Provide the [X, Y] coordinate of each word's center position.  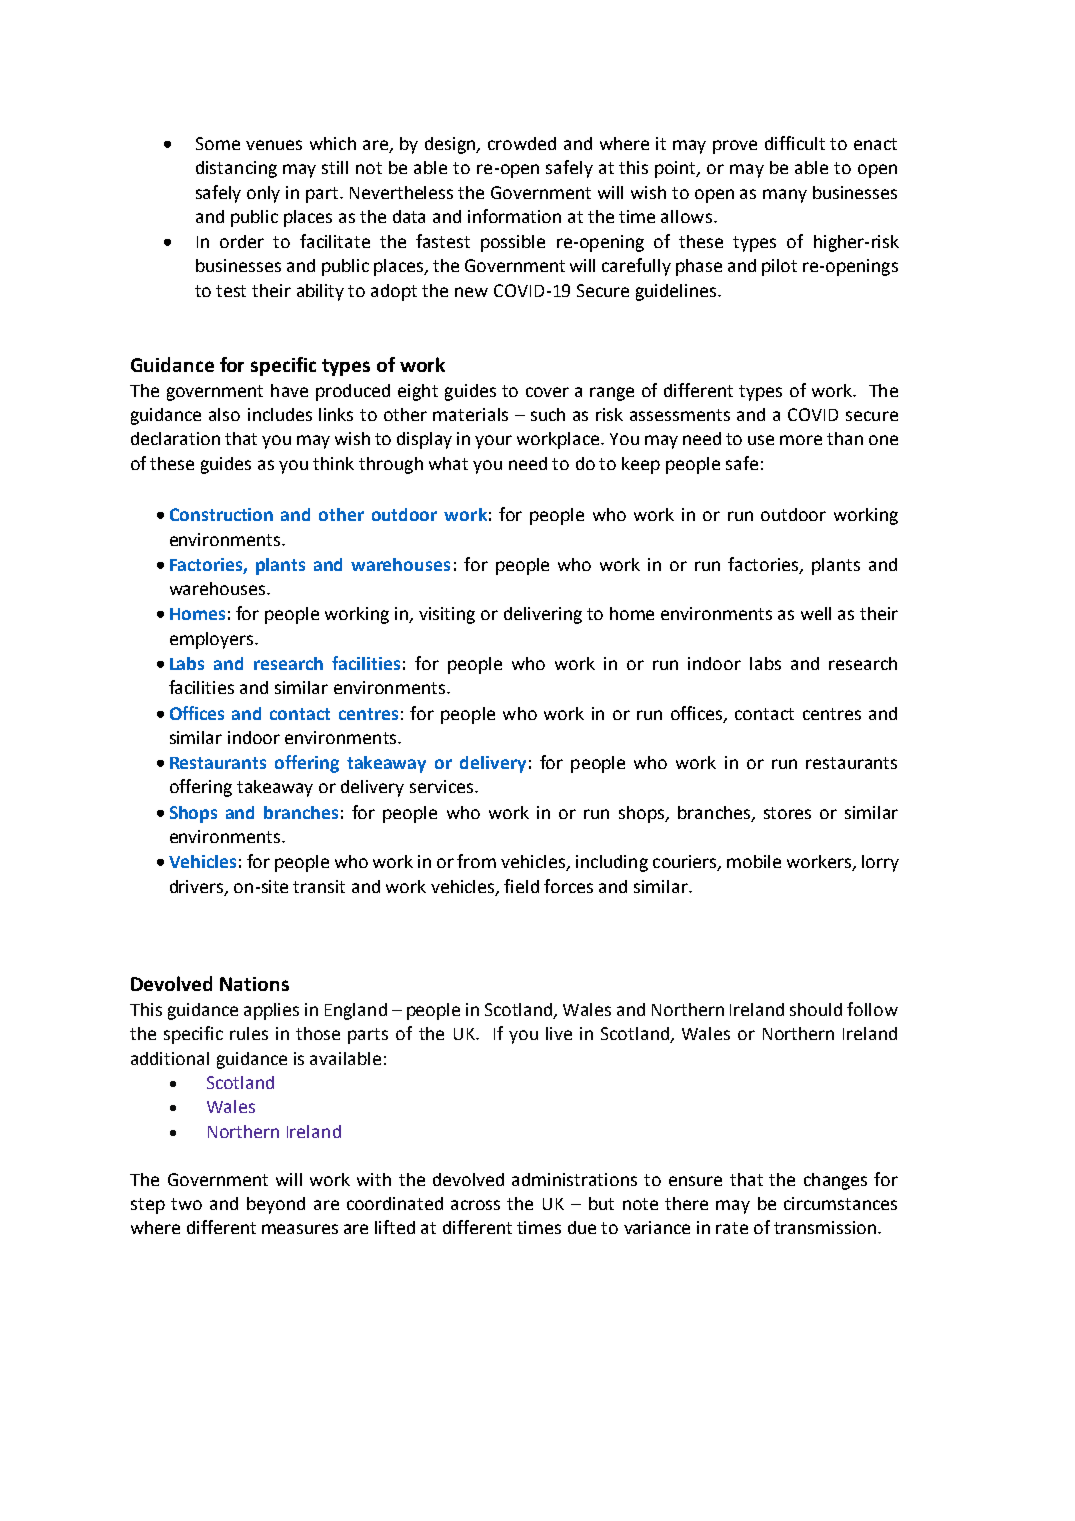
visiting [447, 615]
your [493, 442]
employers [211, 640]
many [785, 196]
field [521, 886]
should [816, 1009]
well [816, 613]
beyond [276, 1205]
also [224, 414]
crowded [522, 143]
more [801, 440]
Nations [254, 984]
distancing [236, 169]
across [475, 1205]
